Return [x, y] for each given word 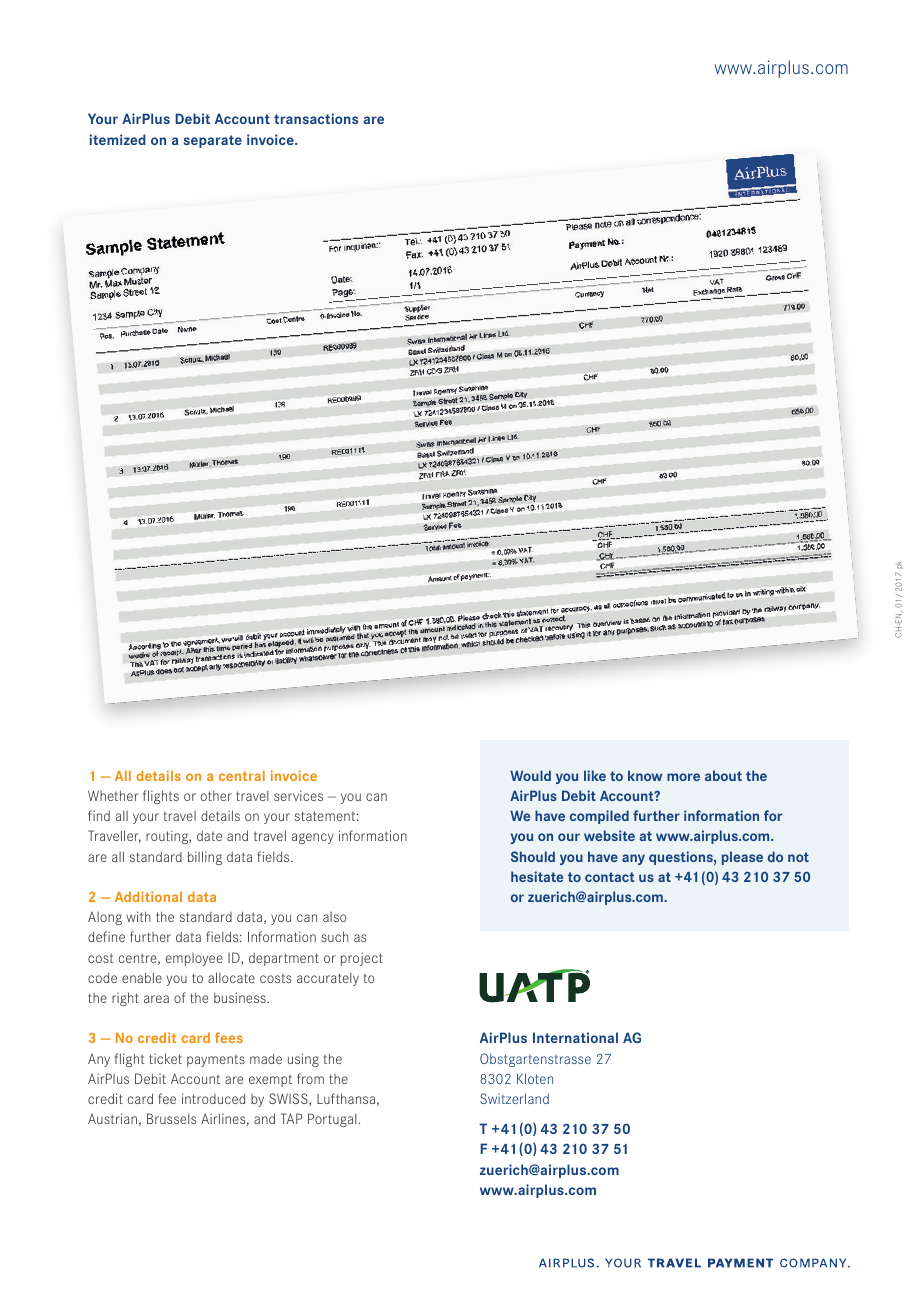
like [595, 775]
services [298, 795]
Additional [148, 896]
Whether [113, 795]
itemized [117, 139]
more [683, 777]
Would [530, 775]
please [742, 858]
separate [213, 141]
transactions [316, 118]
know [645, 775]
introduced [213, 1098]
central [242, 775]
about [723, 775]
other [216, 795]
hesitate [537, 876]
